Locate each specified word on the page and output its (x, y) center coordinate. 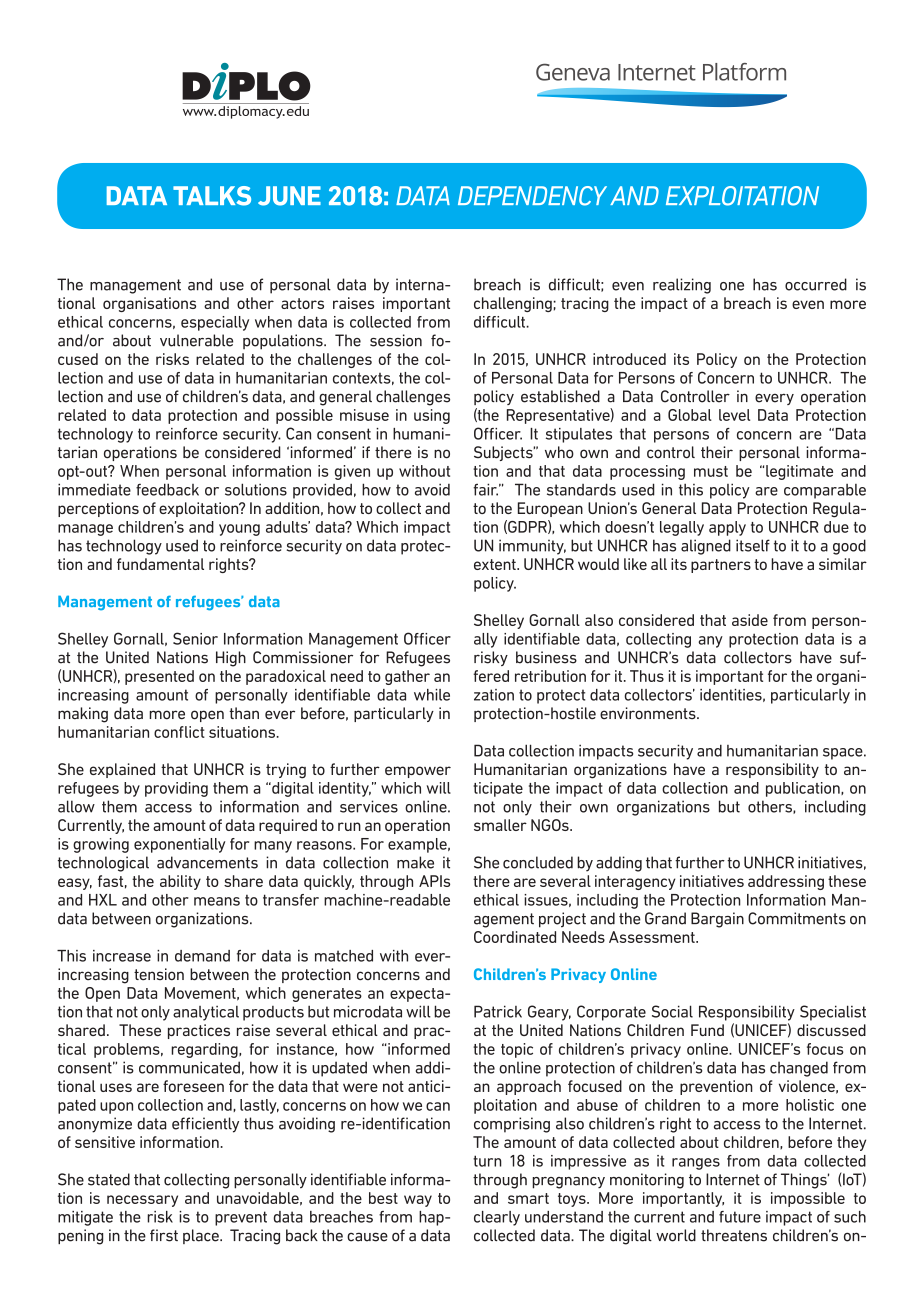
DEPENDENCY (532, 196)
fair (485, 489)
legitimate (799, 472)
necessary (142, 1201)
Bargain (717, 920)
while (432, 695)
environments (649, 713)
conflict (179, 732)
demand (202, 956)
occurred (816, 284)
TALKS (212, 196)
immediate (94, 489)
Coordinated (515, 937)
